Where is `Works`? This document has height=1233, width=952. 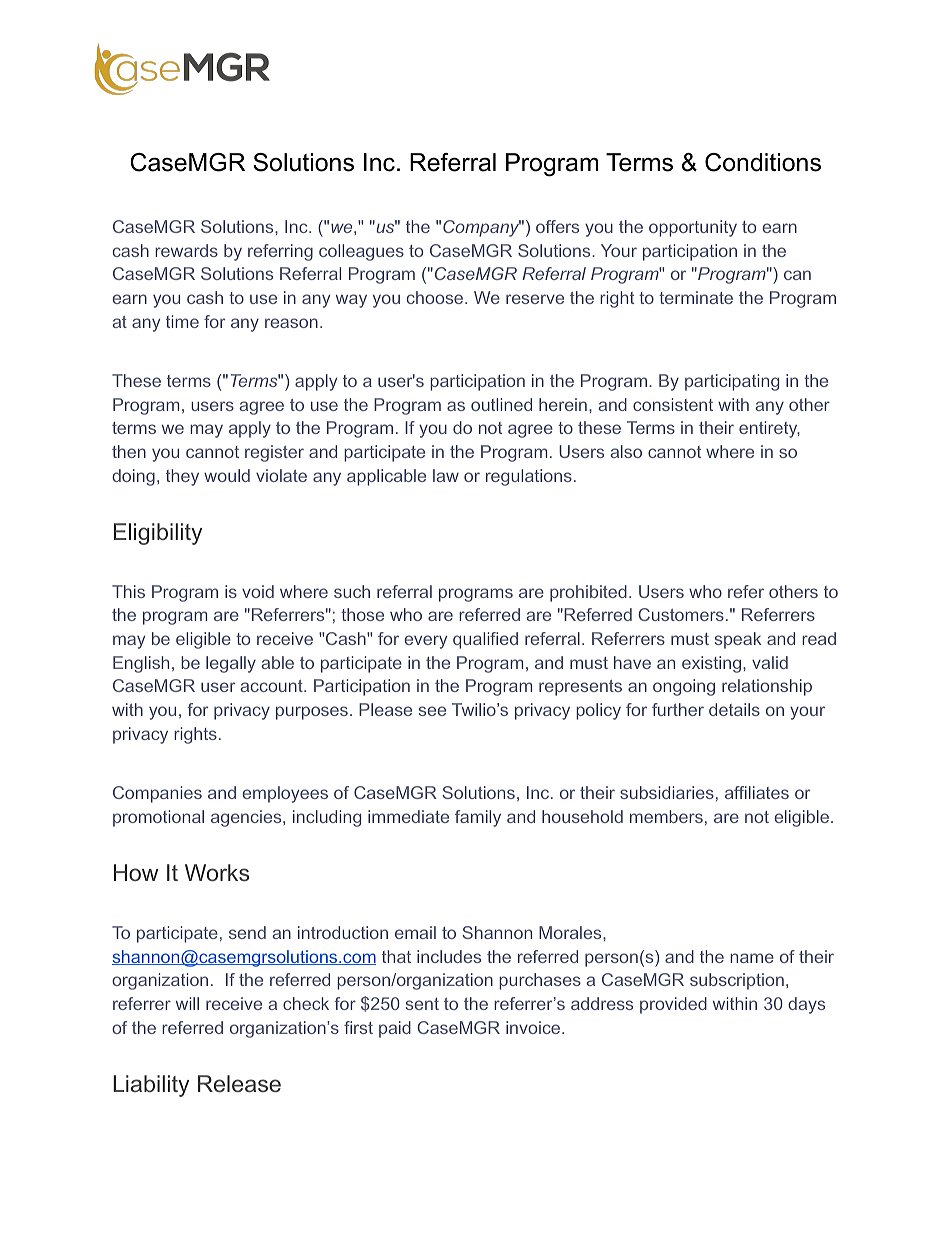
Works is located at coordinates (217, 872).
